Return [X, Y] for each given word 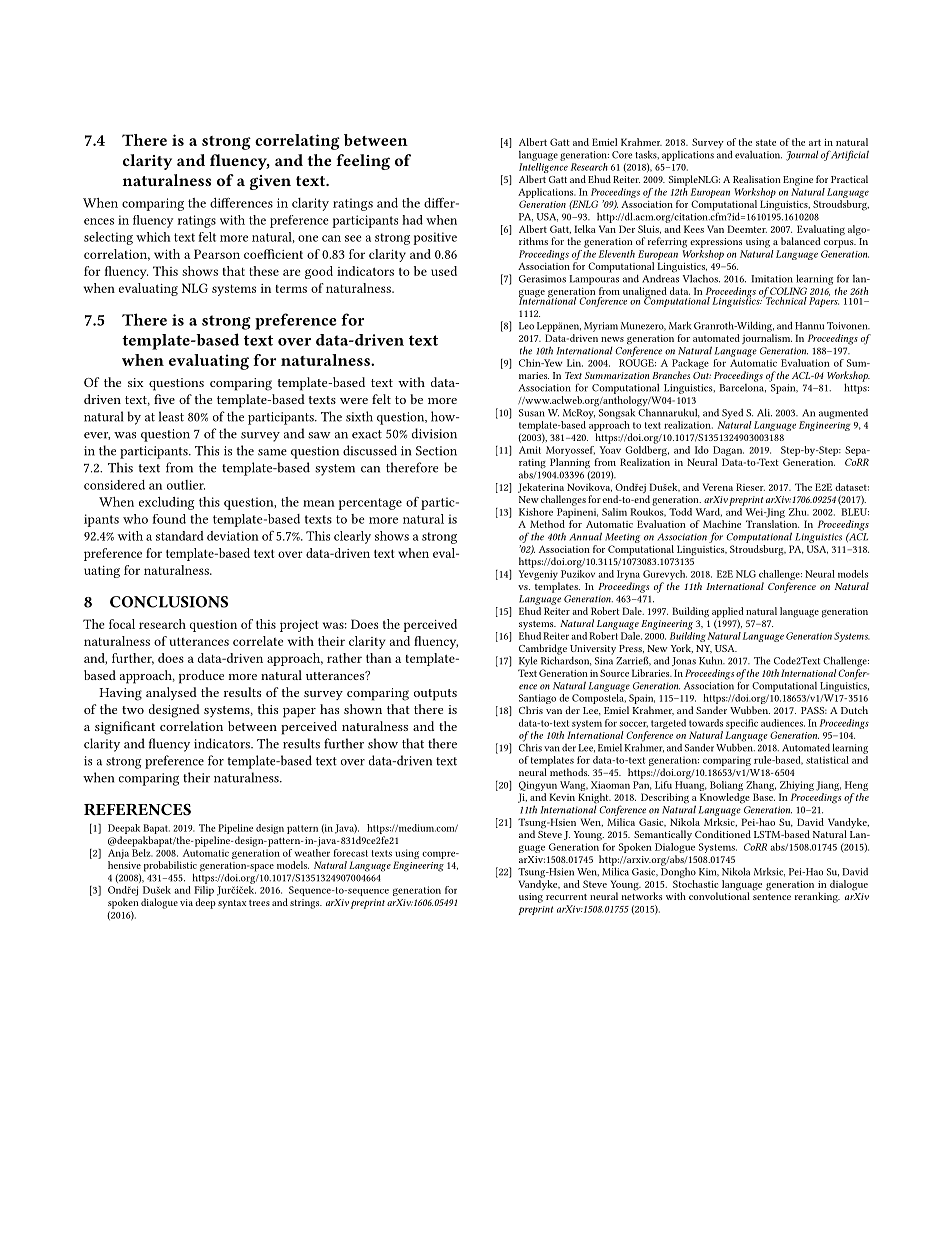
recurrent [566, 897]
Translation [772, 524]
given [270, 182]
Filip [204, 892]
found [169, 519]
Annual [585, 536]
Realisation [757, 179]
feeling [363, 162]
